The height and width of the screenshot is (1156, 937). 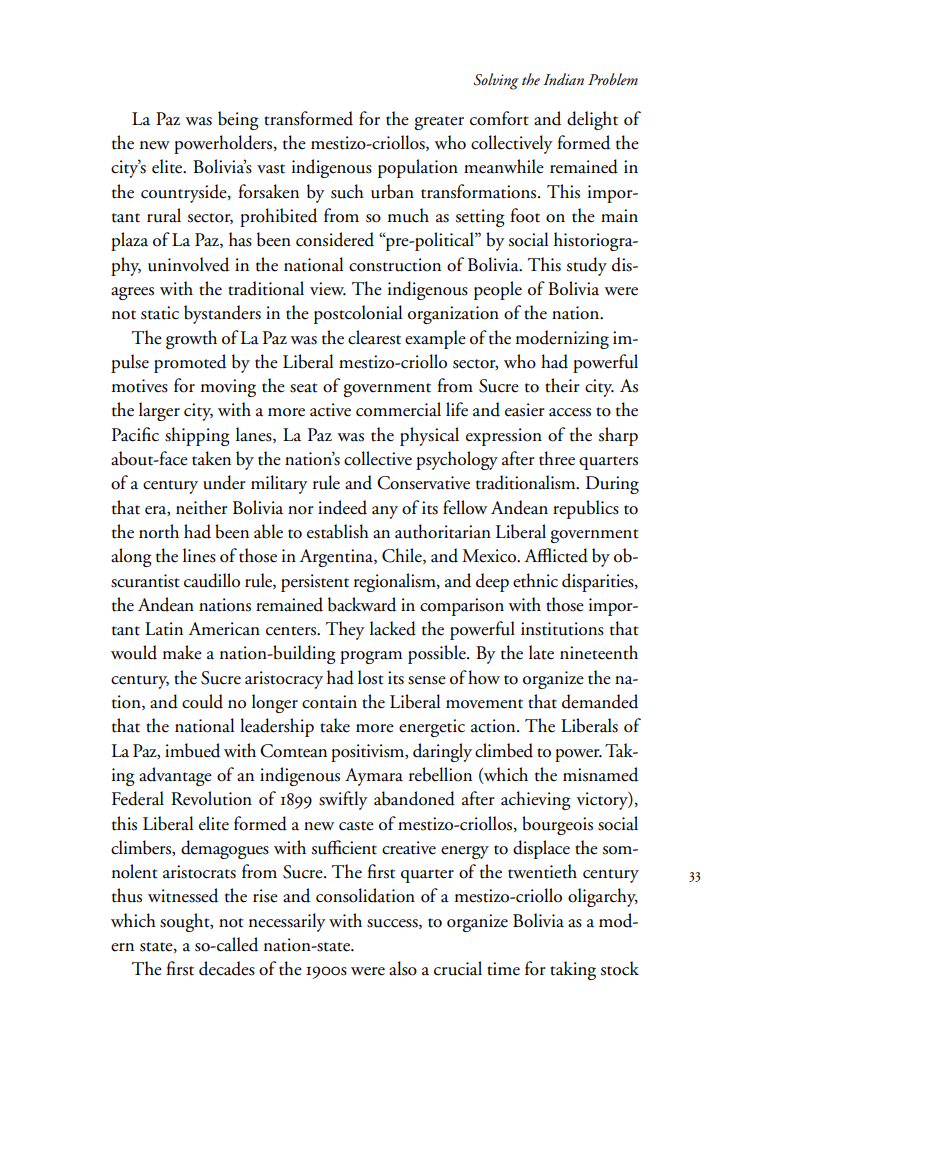 I want to click on any, so click(x=385, y=512).
